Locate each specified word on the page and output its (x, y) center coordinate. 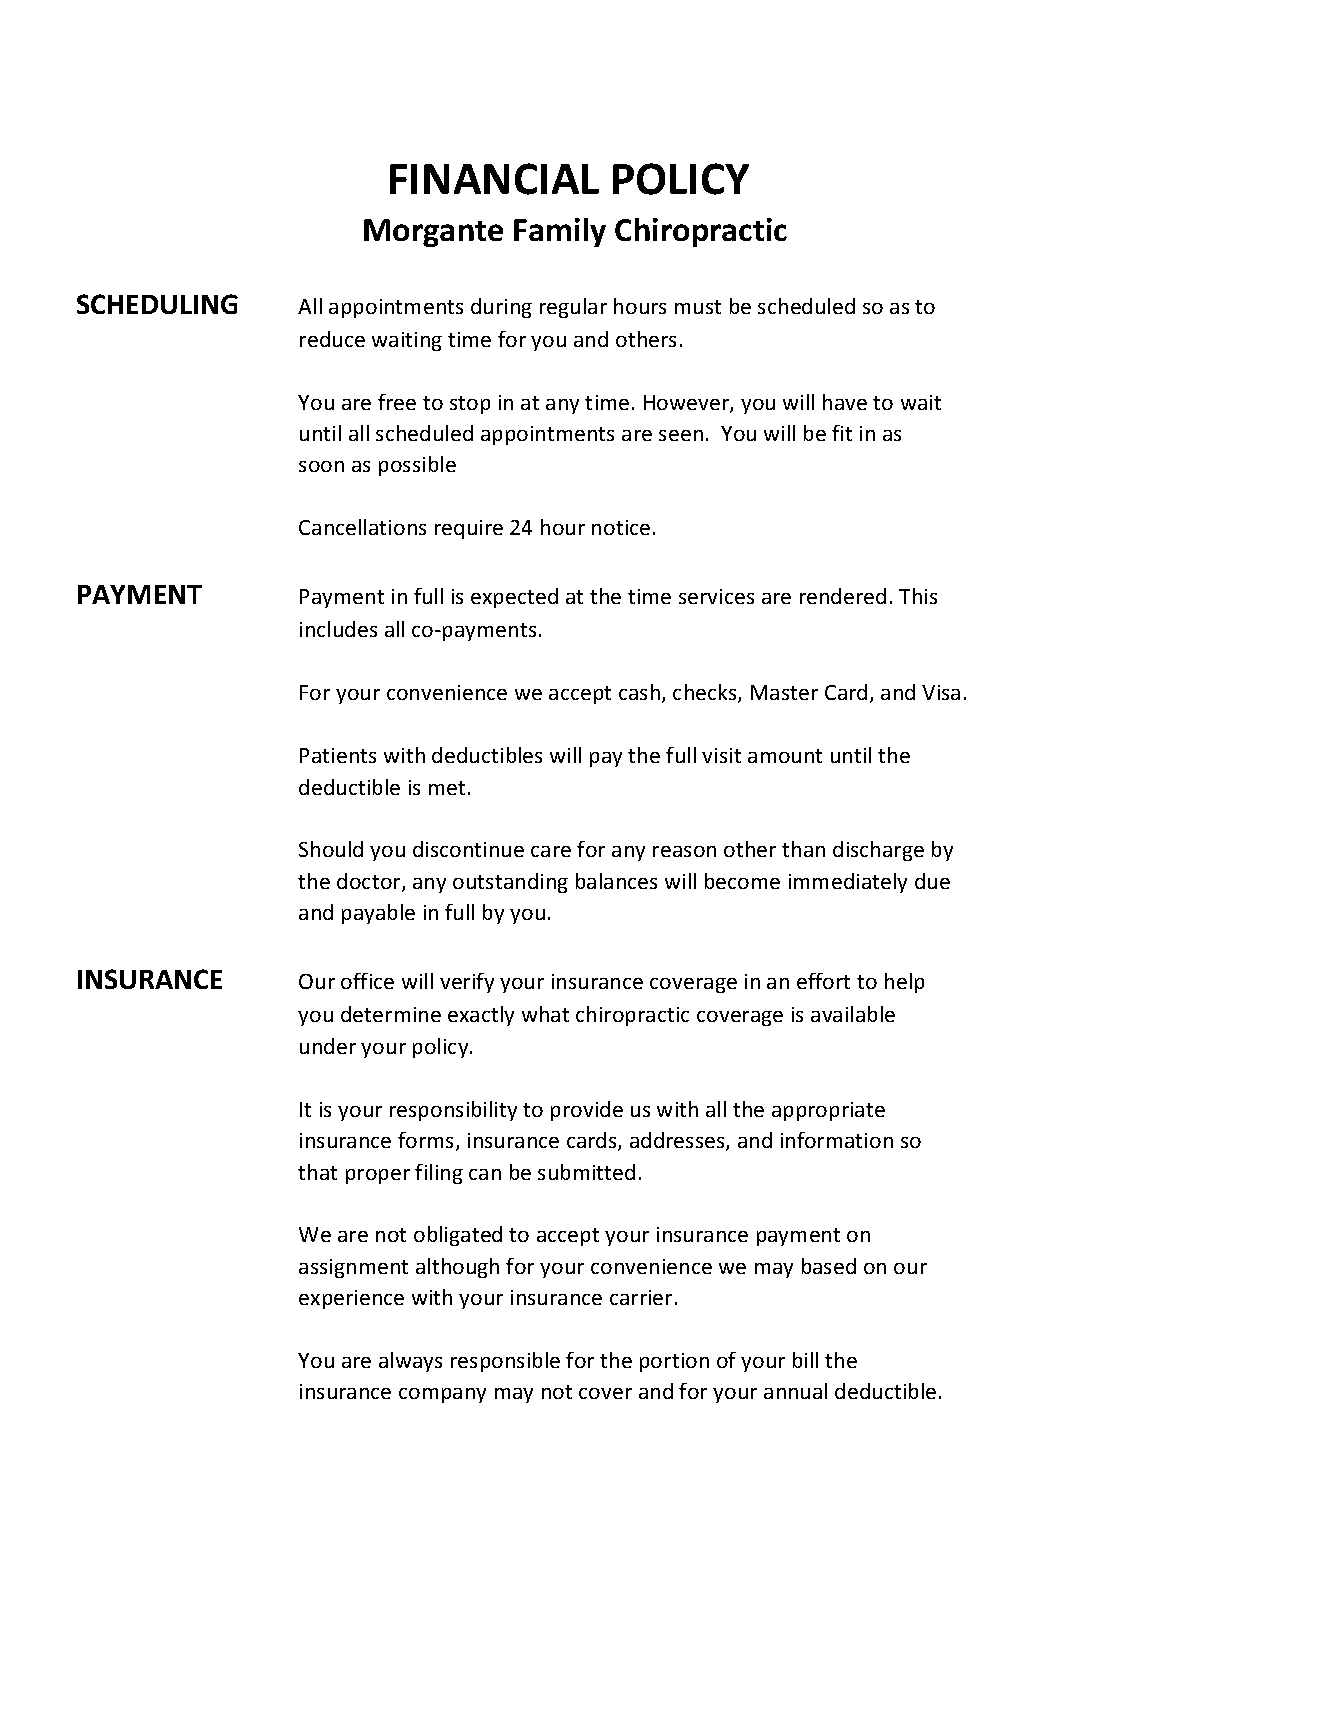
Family (560, 232)
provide (587, 1111)
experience (351, 1299)
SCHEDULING (157, 304)
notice (621, 527)
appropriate (828, 1111)
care (551, 851)
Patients (338, 755)
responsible (505, 1362)
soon (321, 466)
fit (842, 433)
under (328, 1046)
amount (785, 756)
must (698, 307)
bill (805, 1360)
